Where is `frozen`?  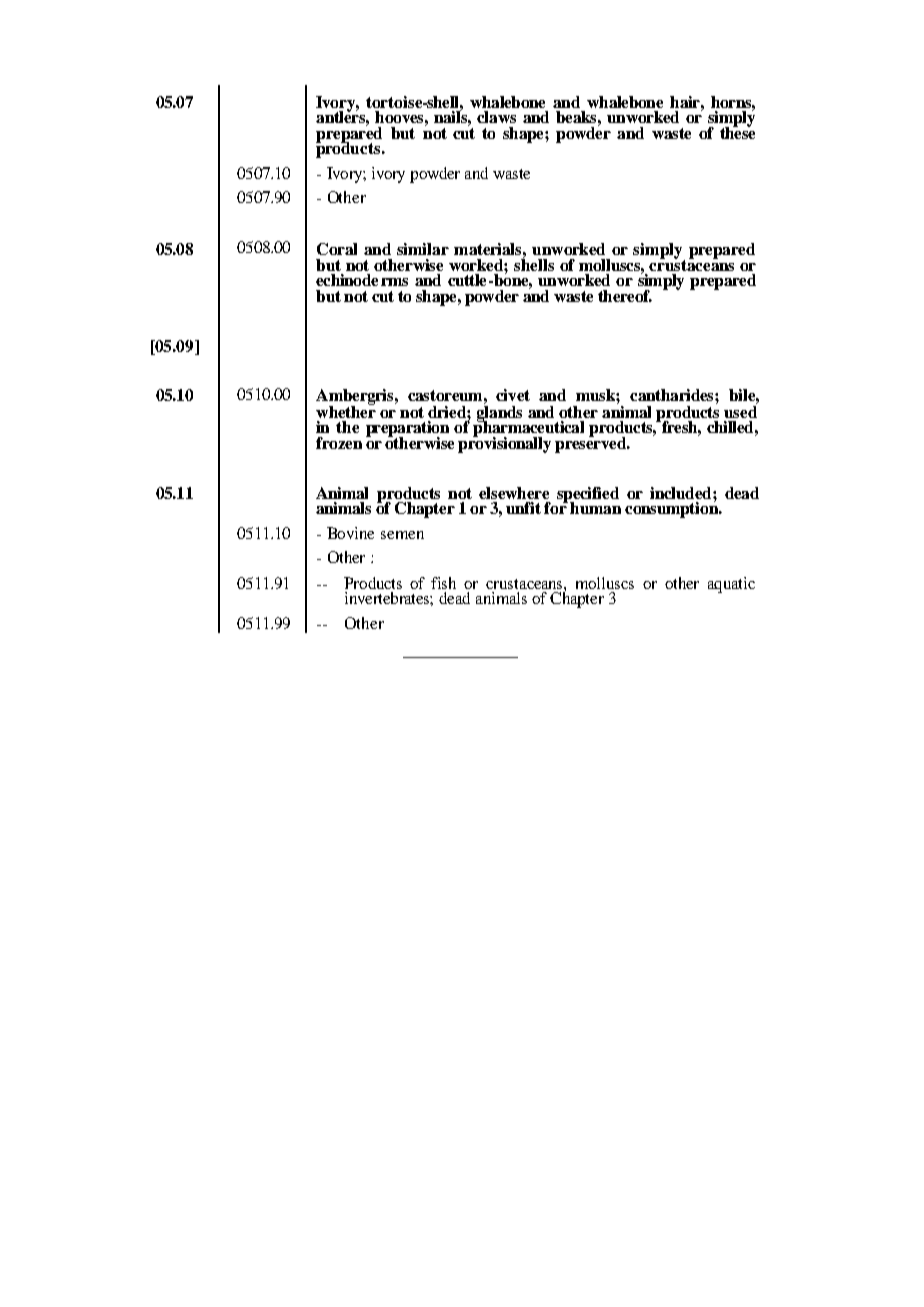 frozen is located at coordinates (339, 443).
